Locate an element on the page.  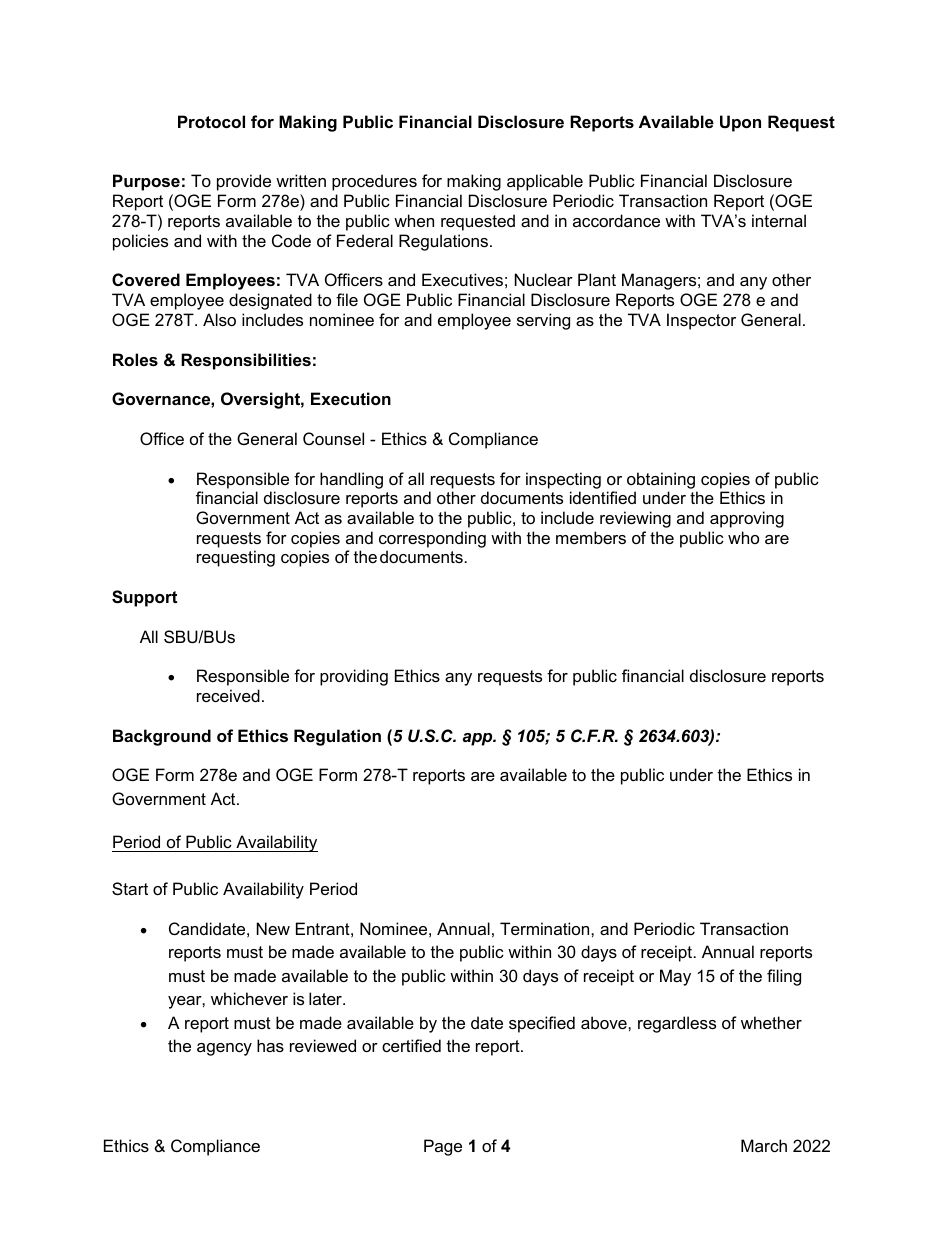
who is located at coordinates (743, 537).
